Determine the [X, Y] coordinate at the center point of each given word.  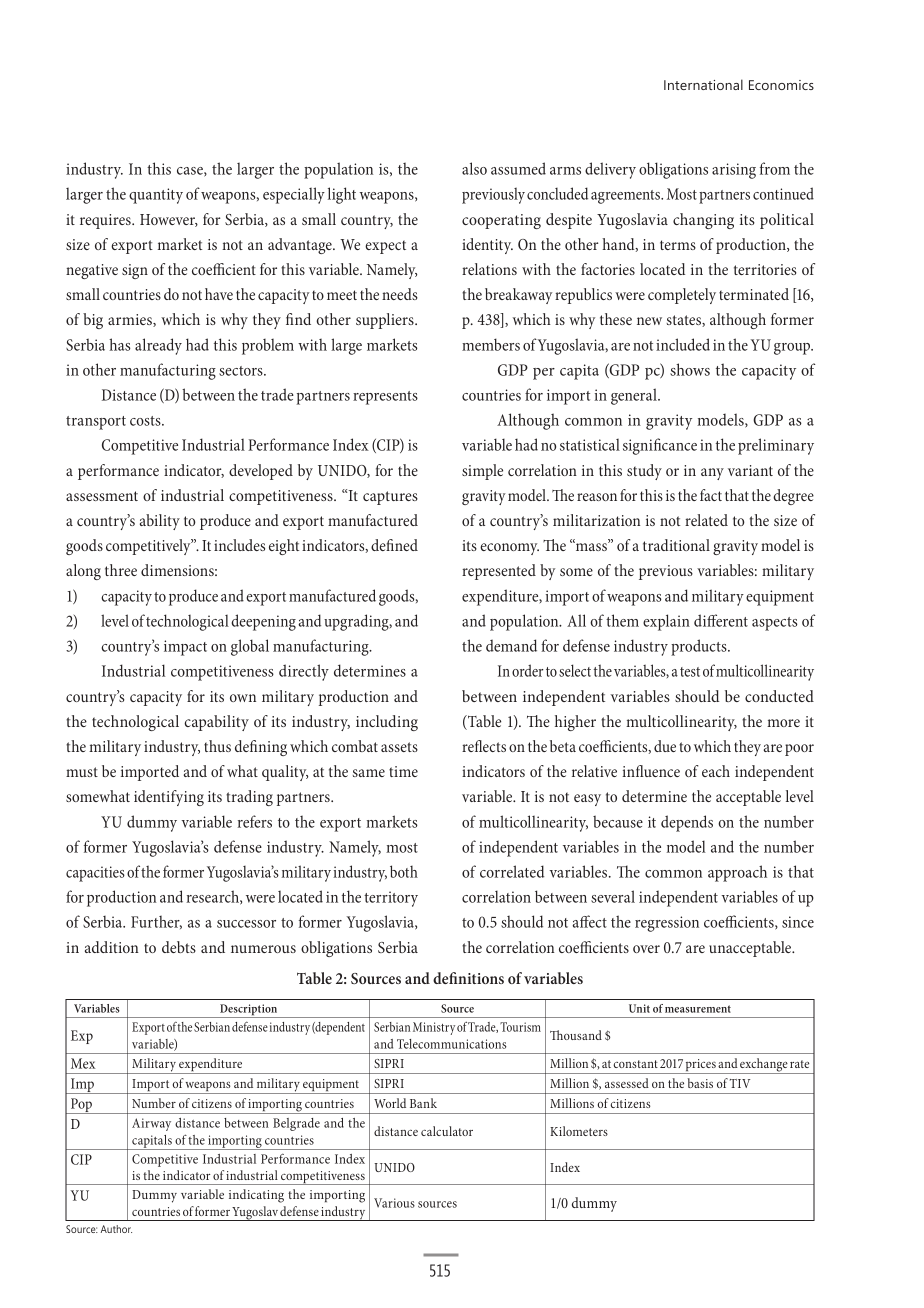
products [700, 647]
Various [394, 1203]
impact [185, 648]
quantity [156, 196]
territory [391, 899]
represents [385, 398]
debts [179, 947]
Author [116, 1229]
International [703, 84]
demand [511, 645]
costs [146, 421]
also [474, 168]
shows [690, 369]
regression [667, 924]
